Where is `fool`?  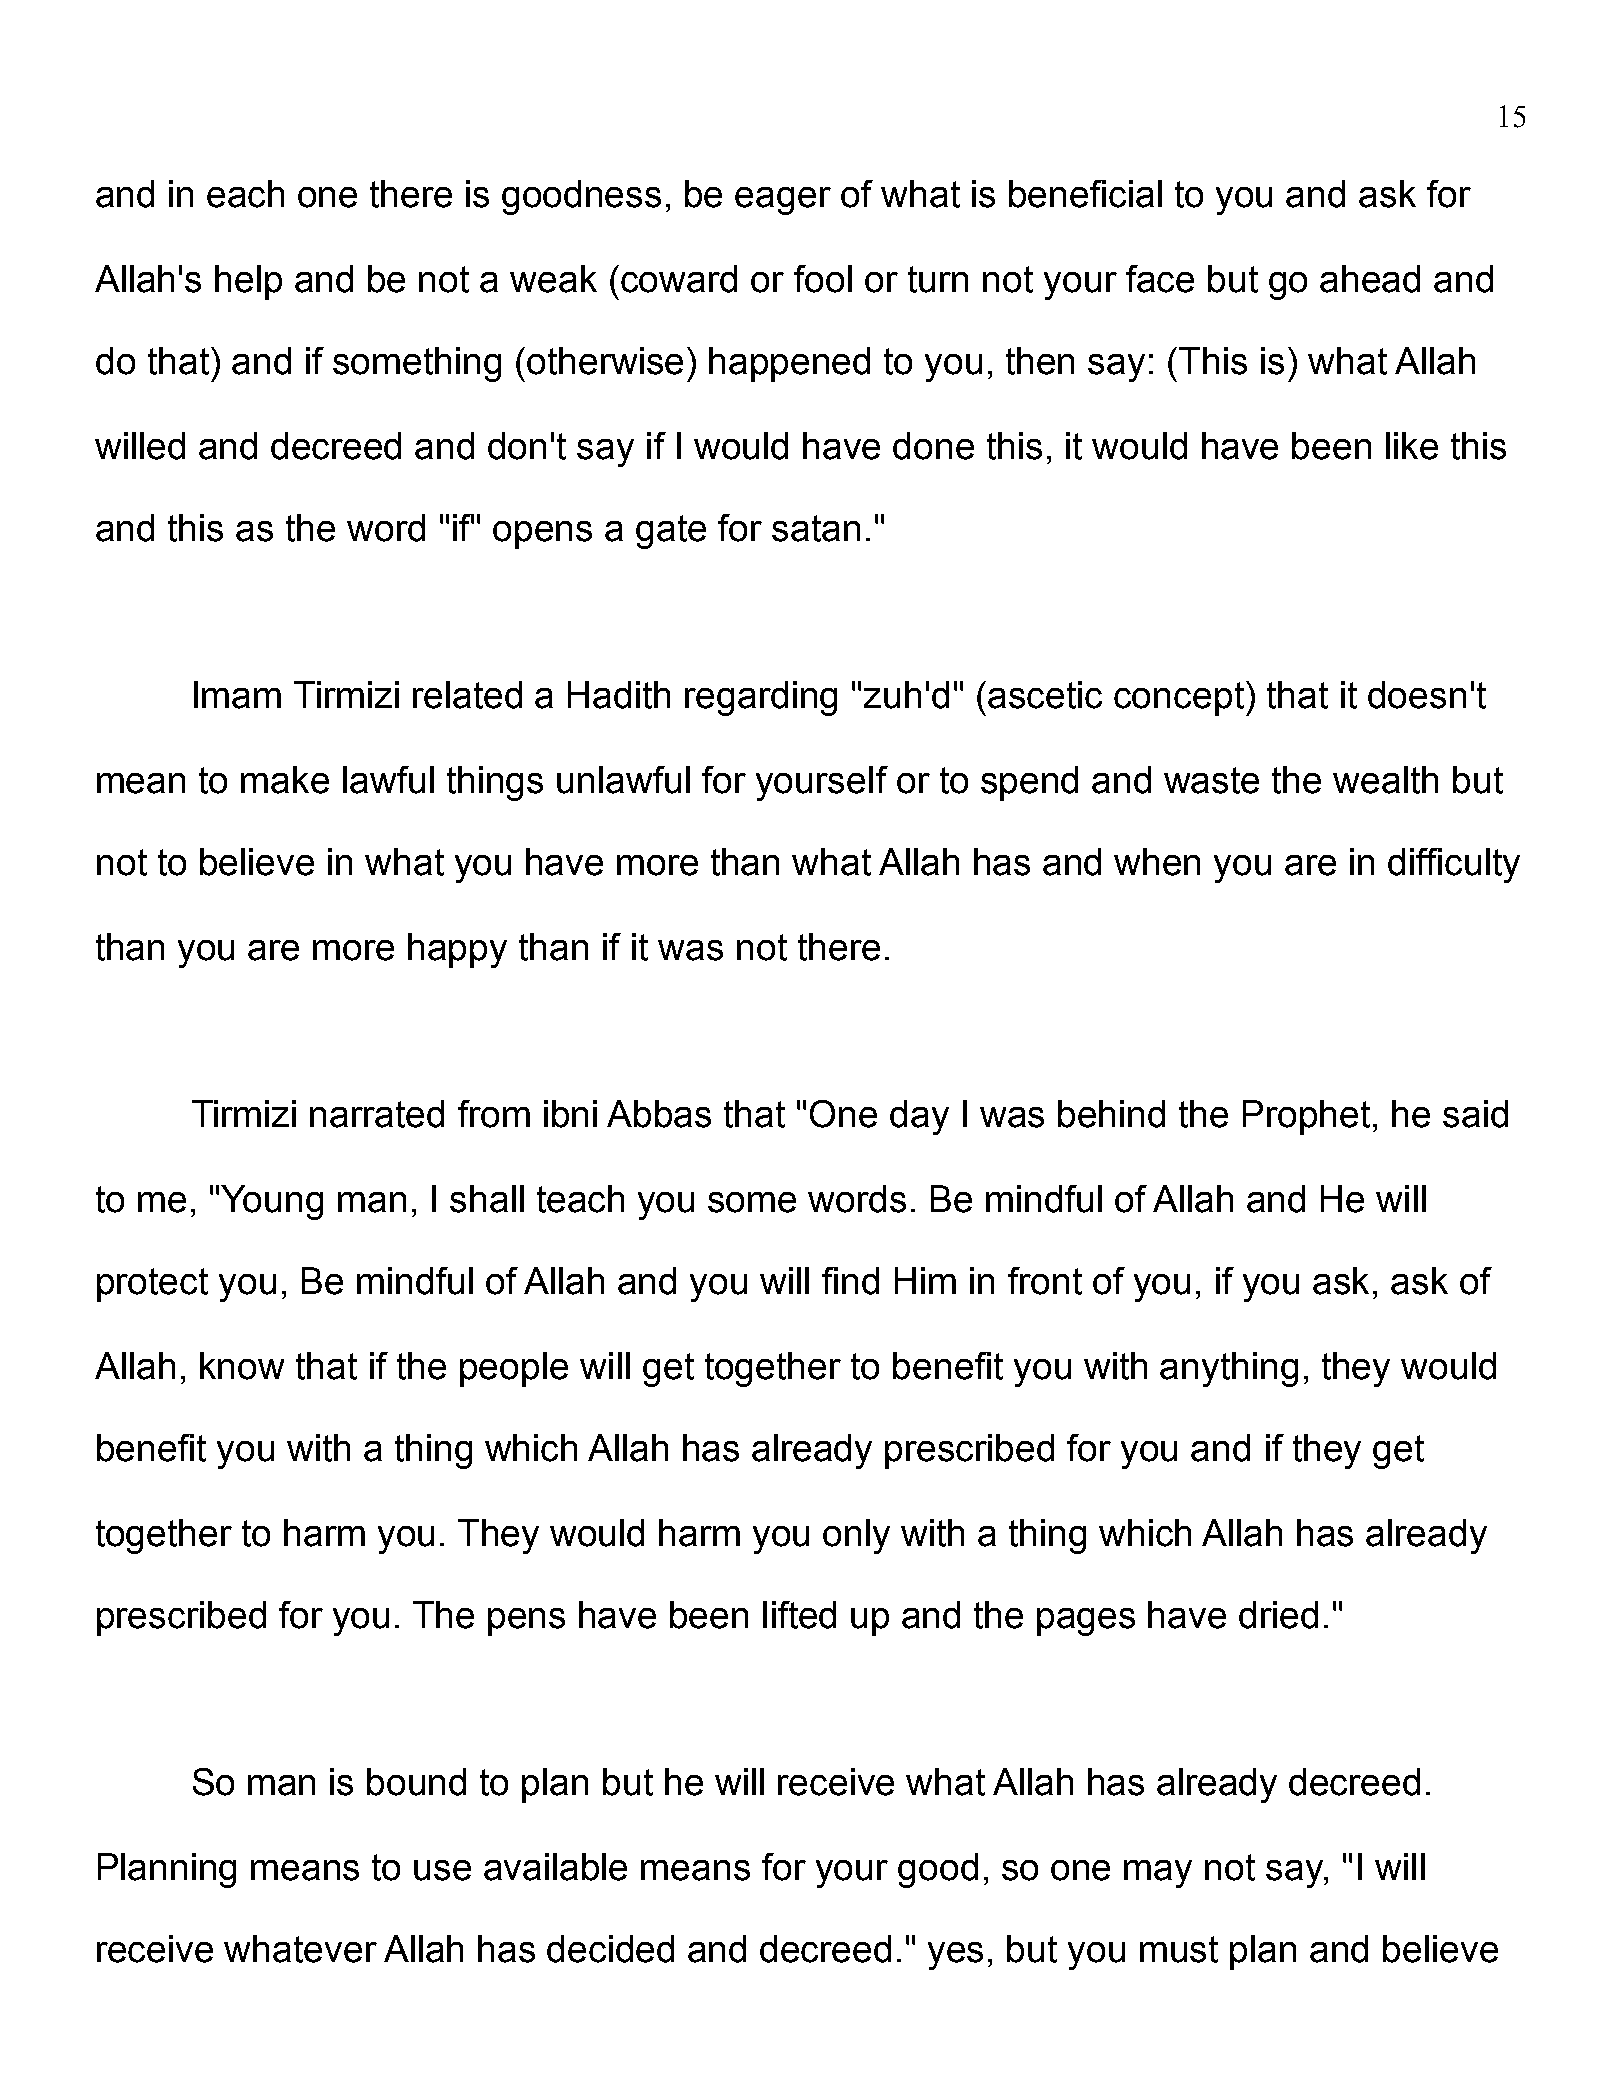
fool is located at coordinates (823, 279).
